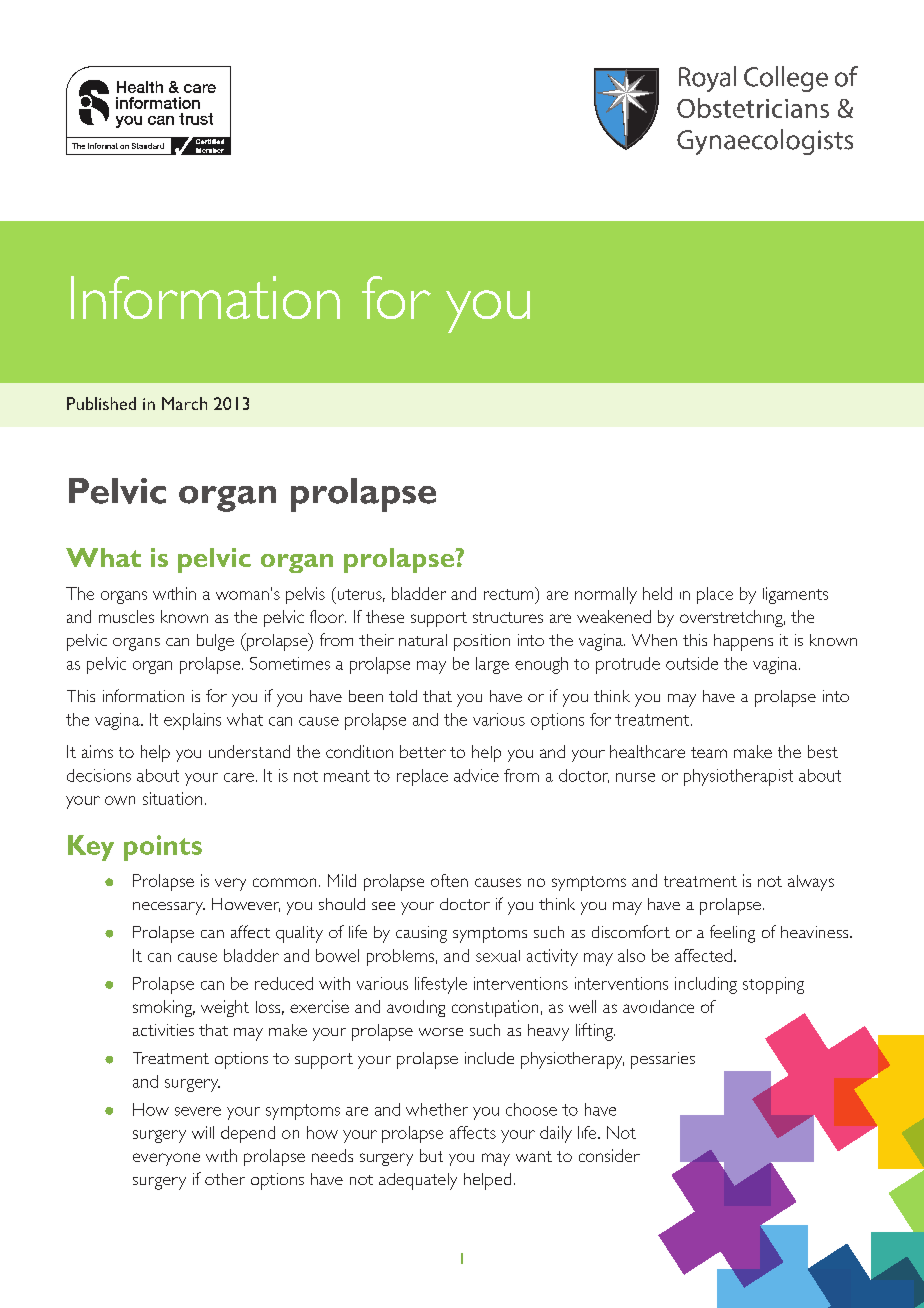 This document has height=1308, width=924. I want to click on advice, so click(476, 775).
